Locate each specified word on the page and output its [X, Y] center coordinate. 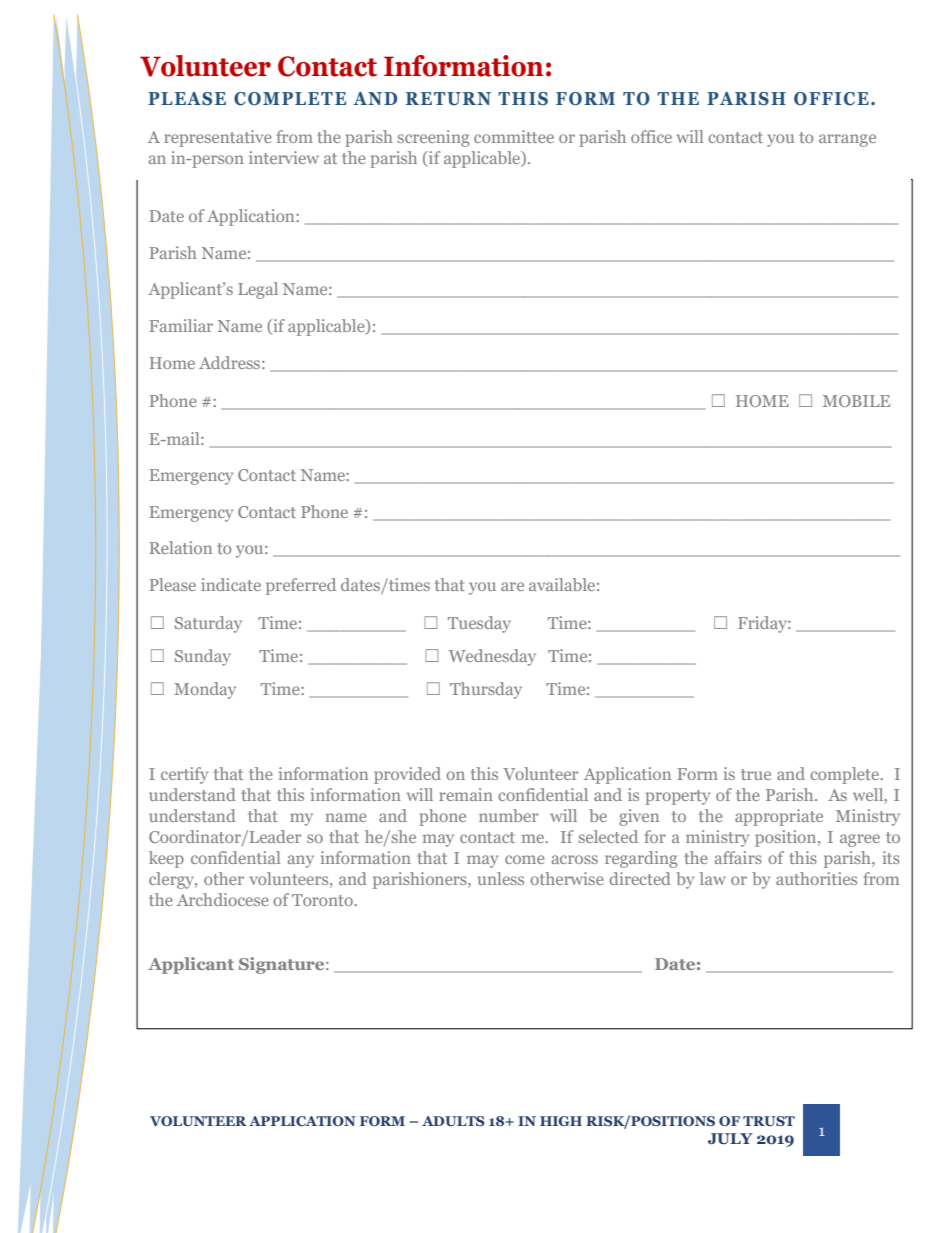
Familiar [181, 325]
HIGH [561, 1121]
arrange [847, 140]
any [301, 861]
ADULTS [453, 1121]
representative [218, 138]
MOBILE [856, 401]
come [525, 859]
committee [514, 136]
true [756, 774]
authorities [816, 878]
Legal [258, 290]
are [512, 586]
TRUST [769, 1121]
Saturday [208, 624]
